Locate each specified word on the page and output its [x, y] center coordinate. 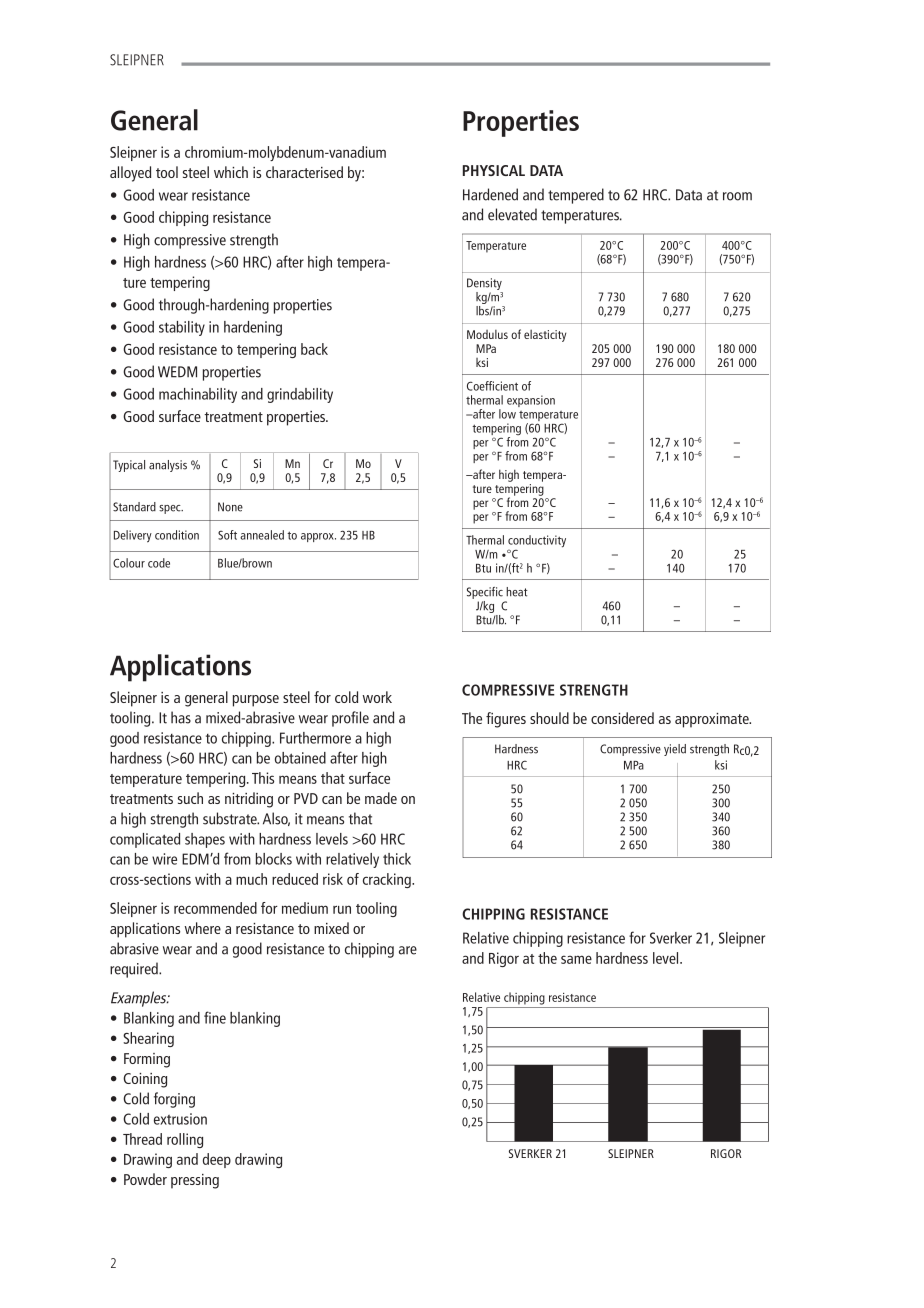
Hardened [490, 194]
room [737, 196]
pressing [195, 1181]
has [181, 717]
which [231, 172]
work [377, 697]
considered [622, 718]
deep [217, 1160]
